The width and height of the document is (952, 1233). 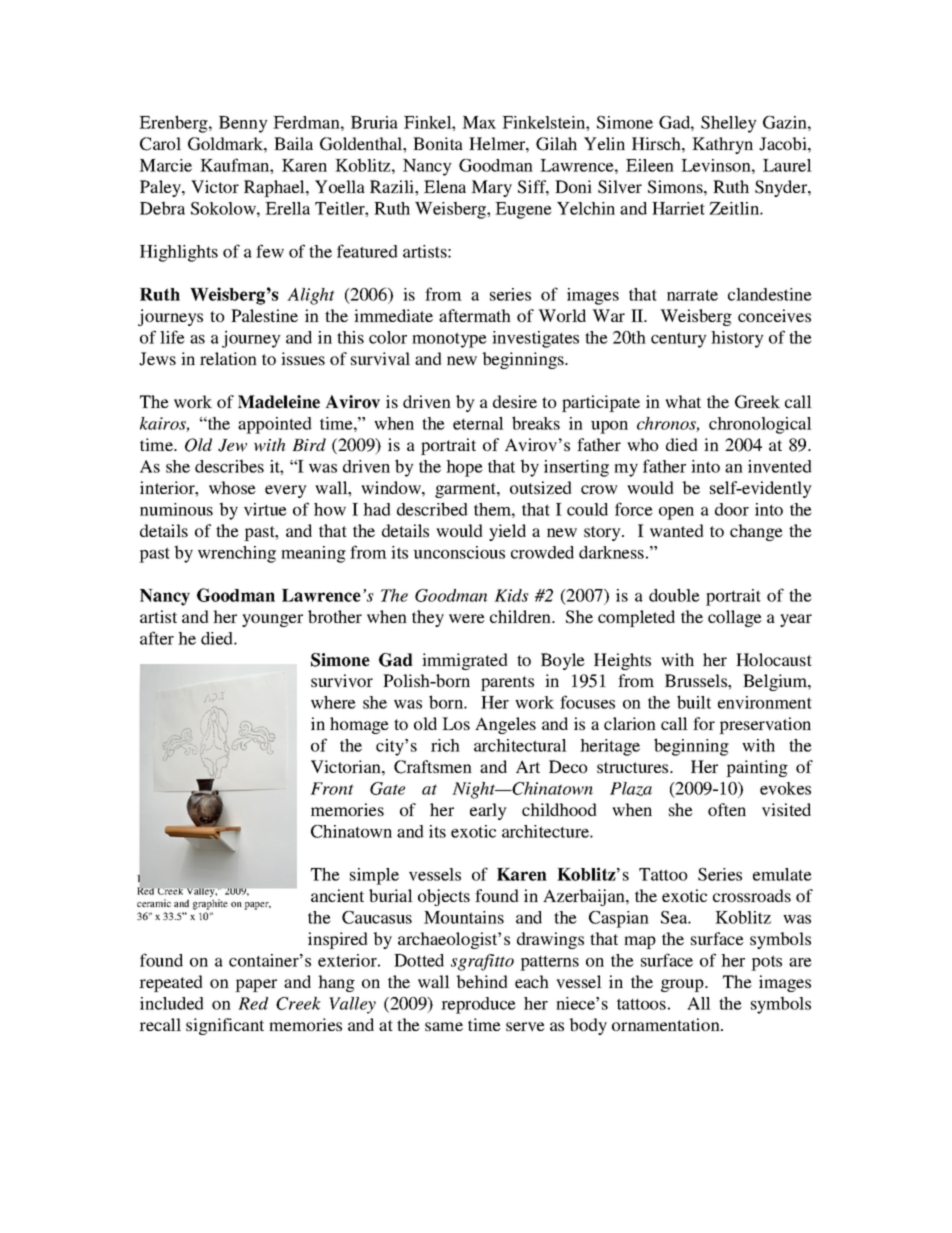 I want to click on monotype, so click(x=449, y=340).
